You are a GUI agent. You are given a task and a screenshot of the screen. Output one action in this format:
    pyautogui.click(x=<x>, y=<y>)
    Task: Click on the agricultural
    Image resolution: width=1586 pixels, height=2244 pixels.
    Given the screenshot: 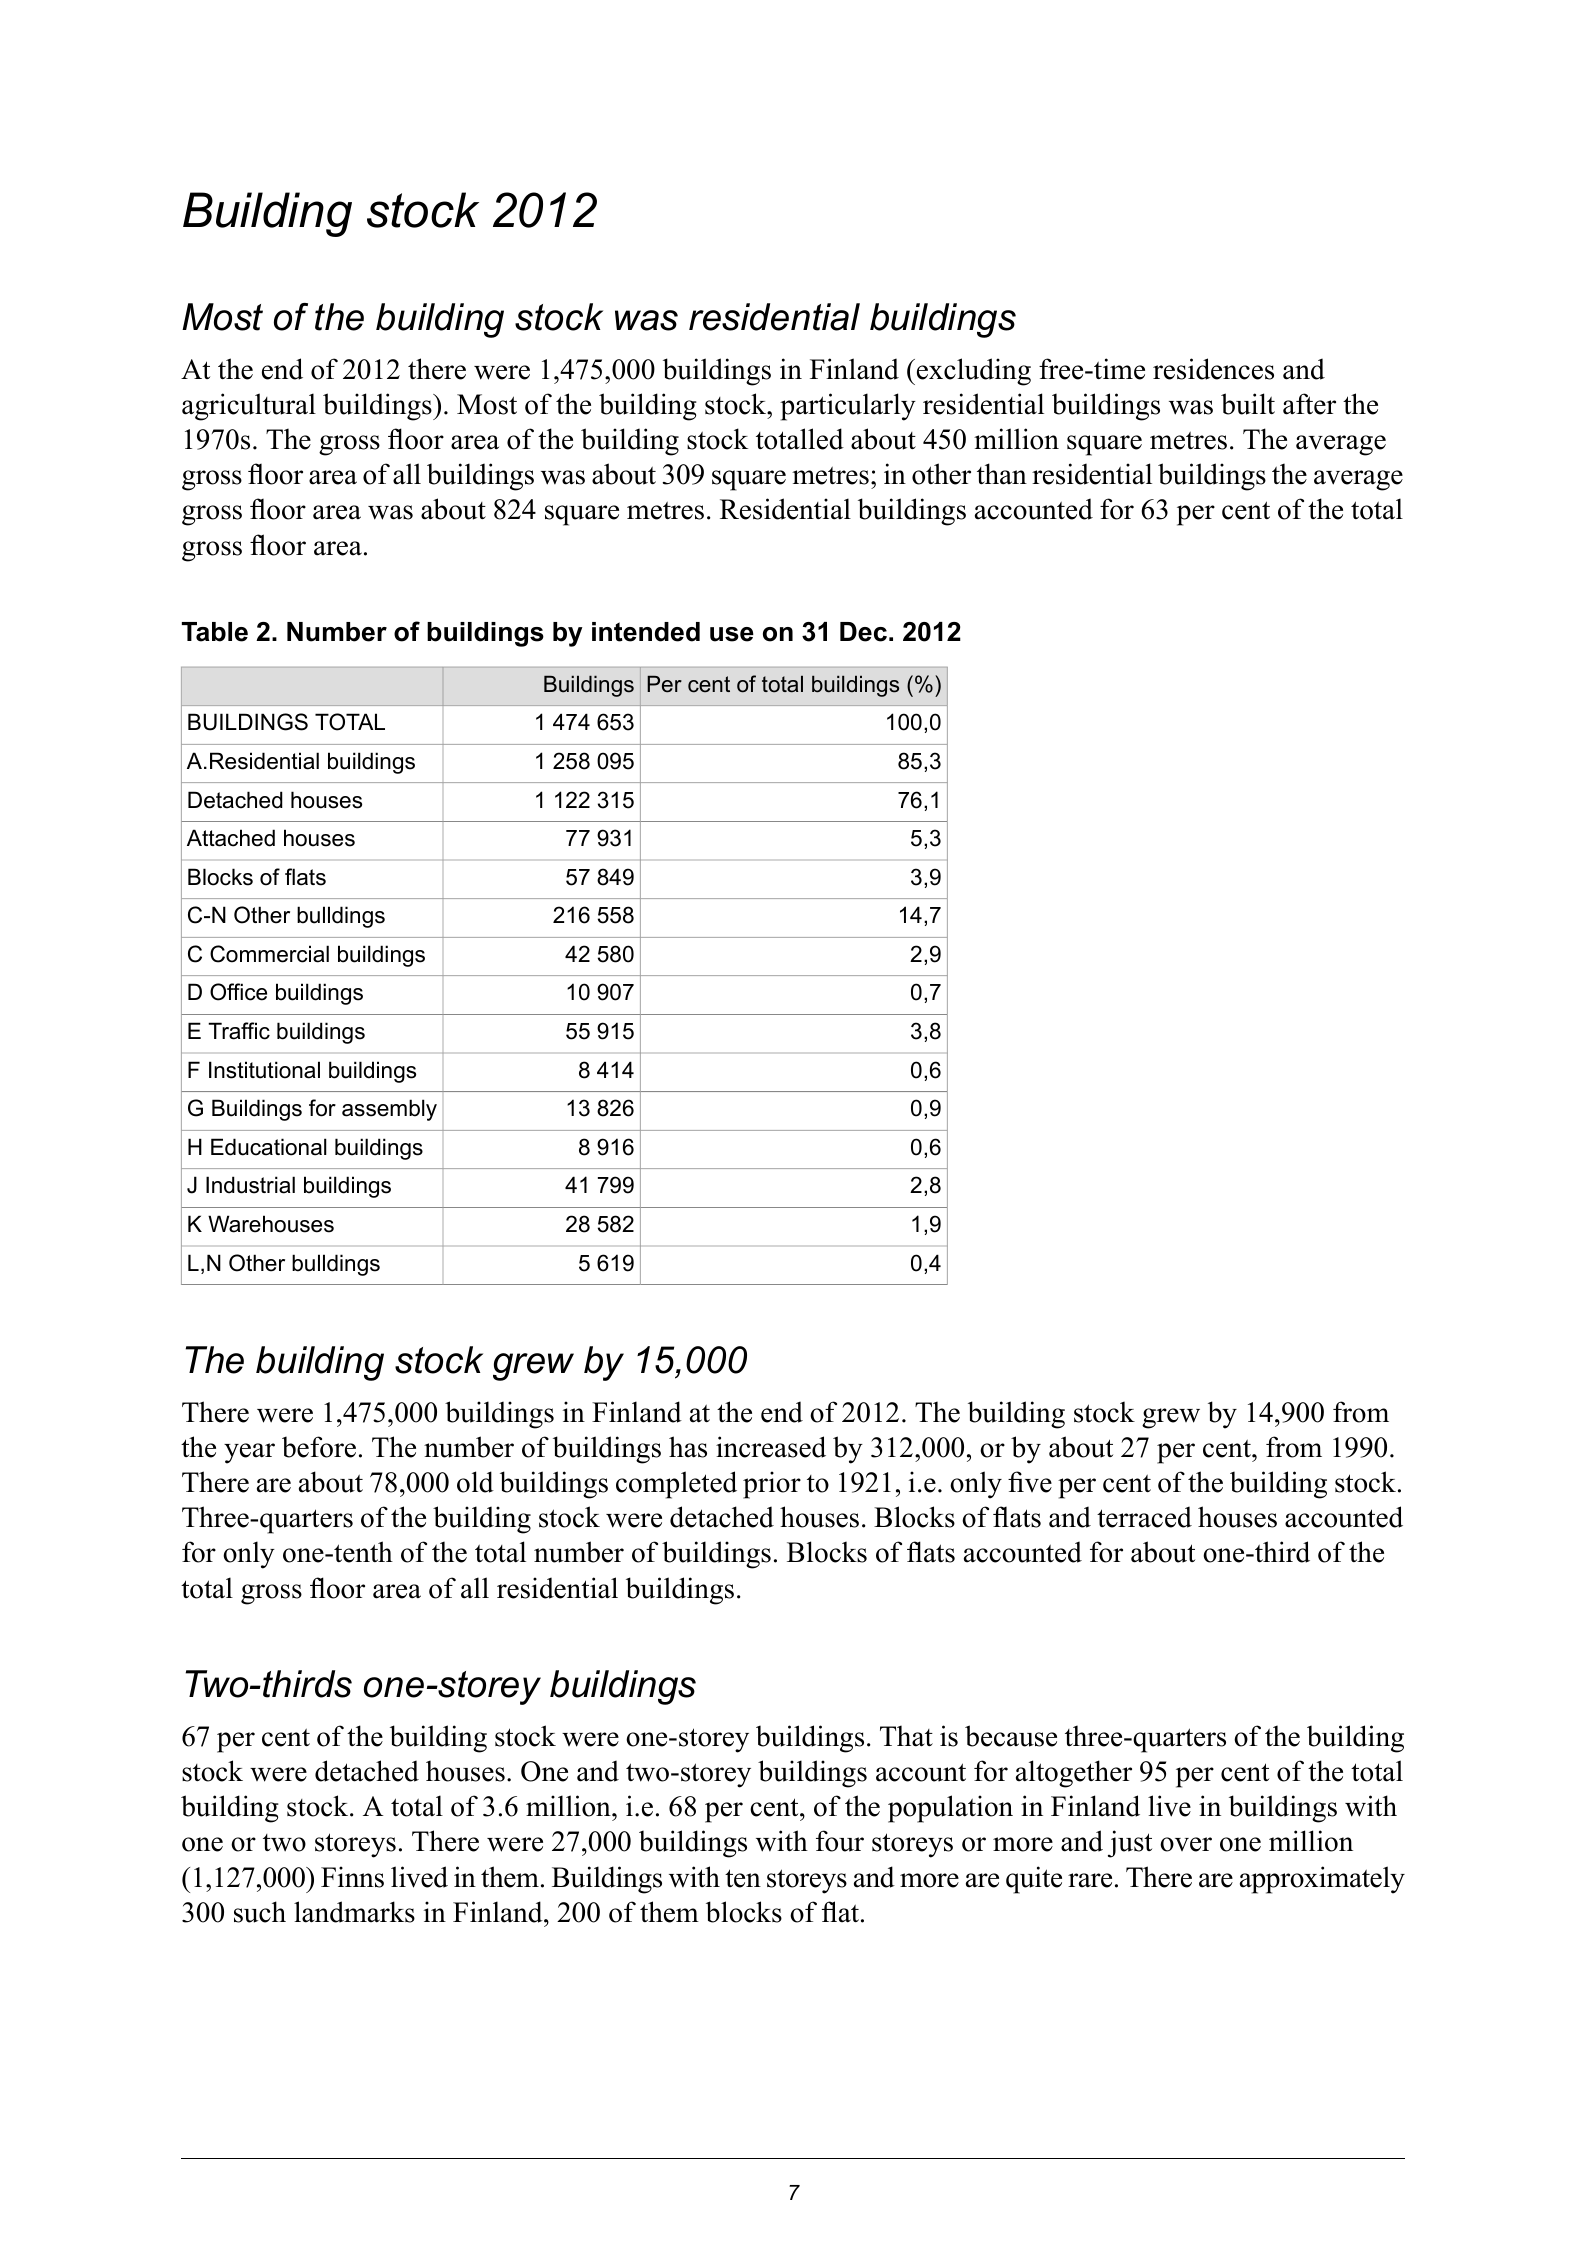 What is the action you would take?
    pyautogui.click(x=249, y=407)
